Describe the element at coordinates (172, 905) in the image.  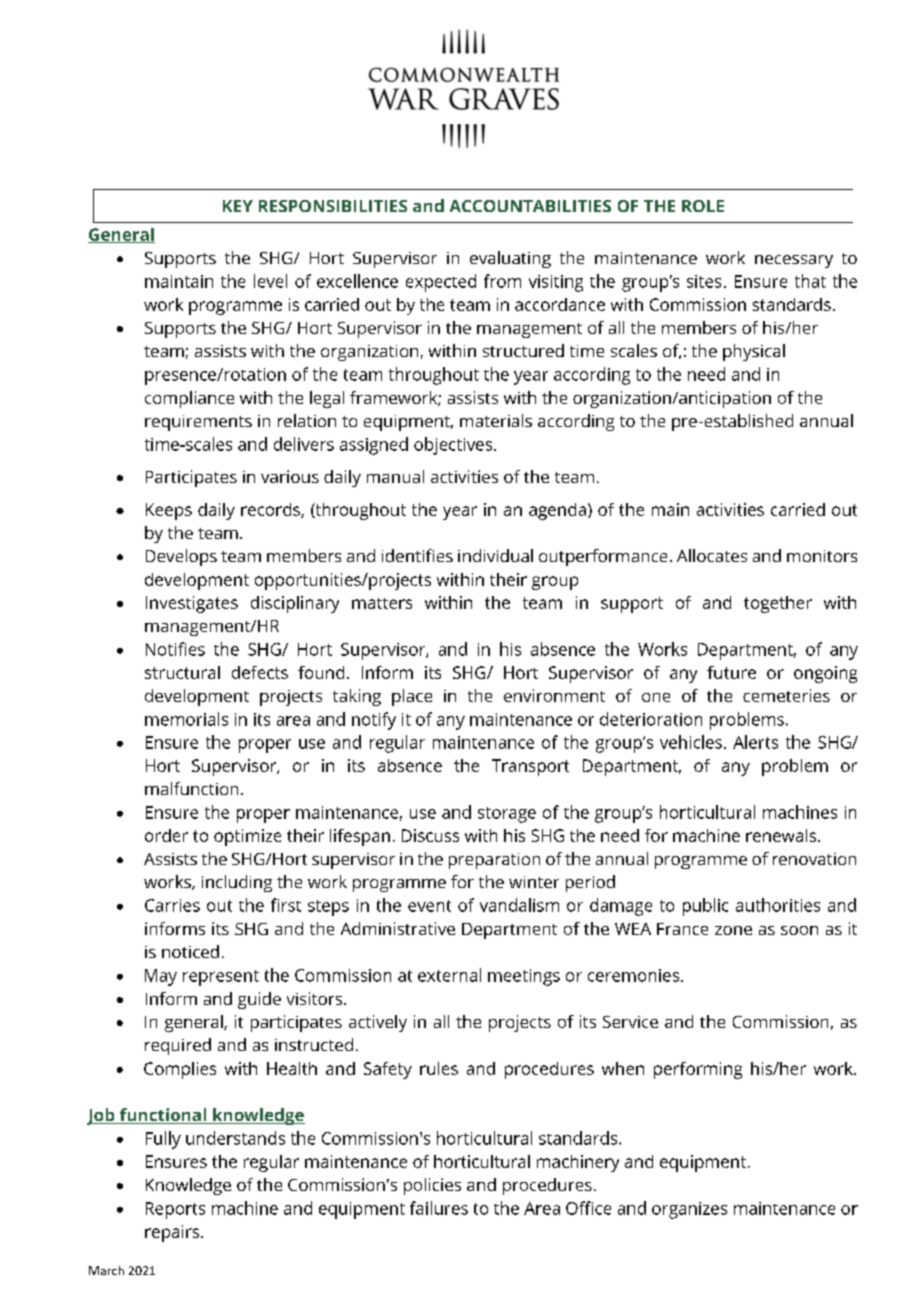
I see `Carries` at that location.
